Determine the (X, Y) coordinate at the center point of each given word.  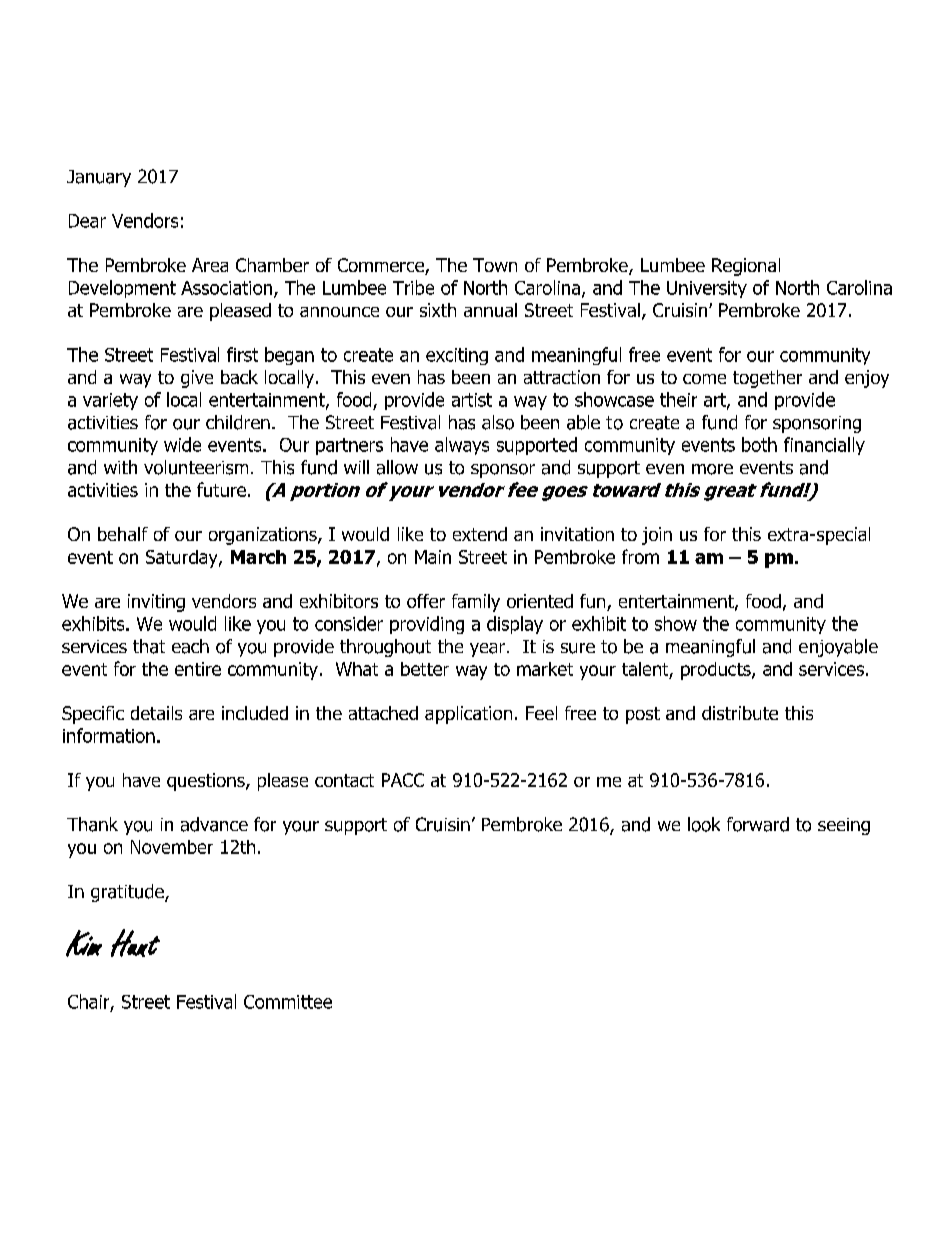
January (99, 178)
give (197, 379)
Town (495, 265)
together (767, 379)
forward (758, 824)
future (221, 489)
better (425, 669)
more (712, 469)
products (717, 671)
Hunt (135, 943)
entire (198, 669)
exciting (457, 356)
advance (214, 824)
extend (480, 534)
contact (344, 780)
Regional (746, 267)
